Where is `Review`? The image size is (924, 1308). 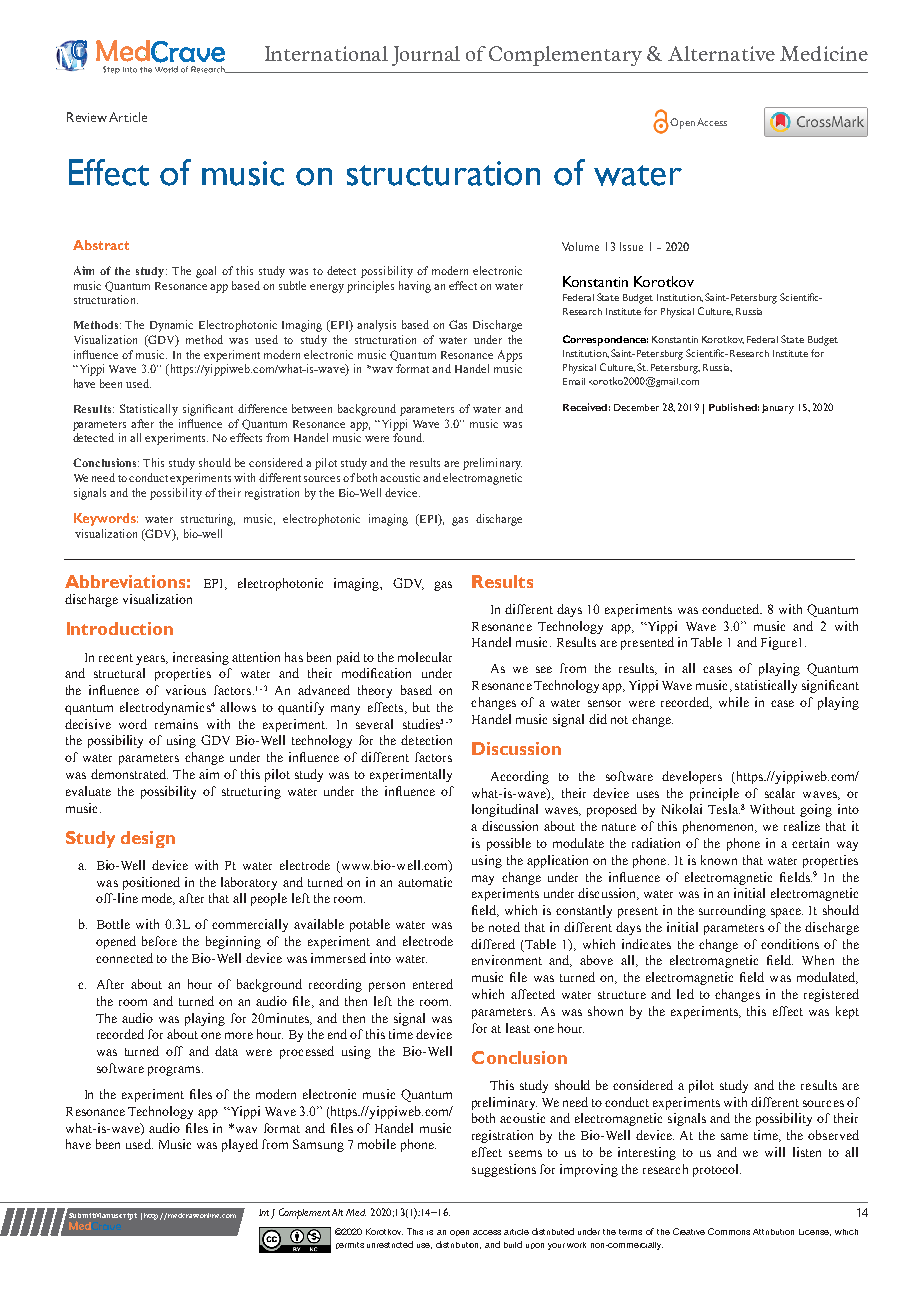 Review is located at coordinates (87, 117).
